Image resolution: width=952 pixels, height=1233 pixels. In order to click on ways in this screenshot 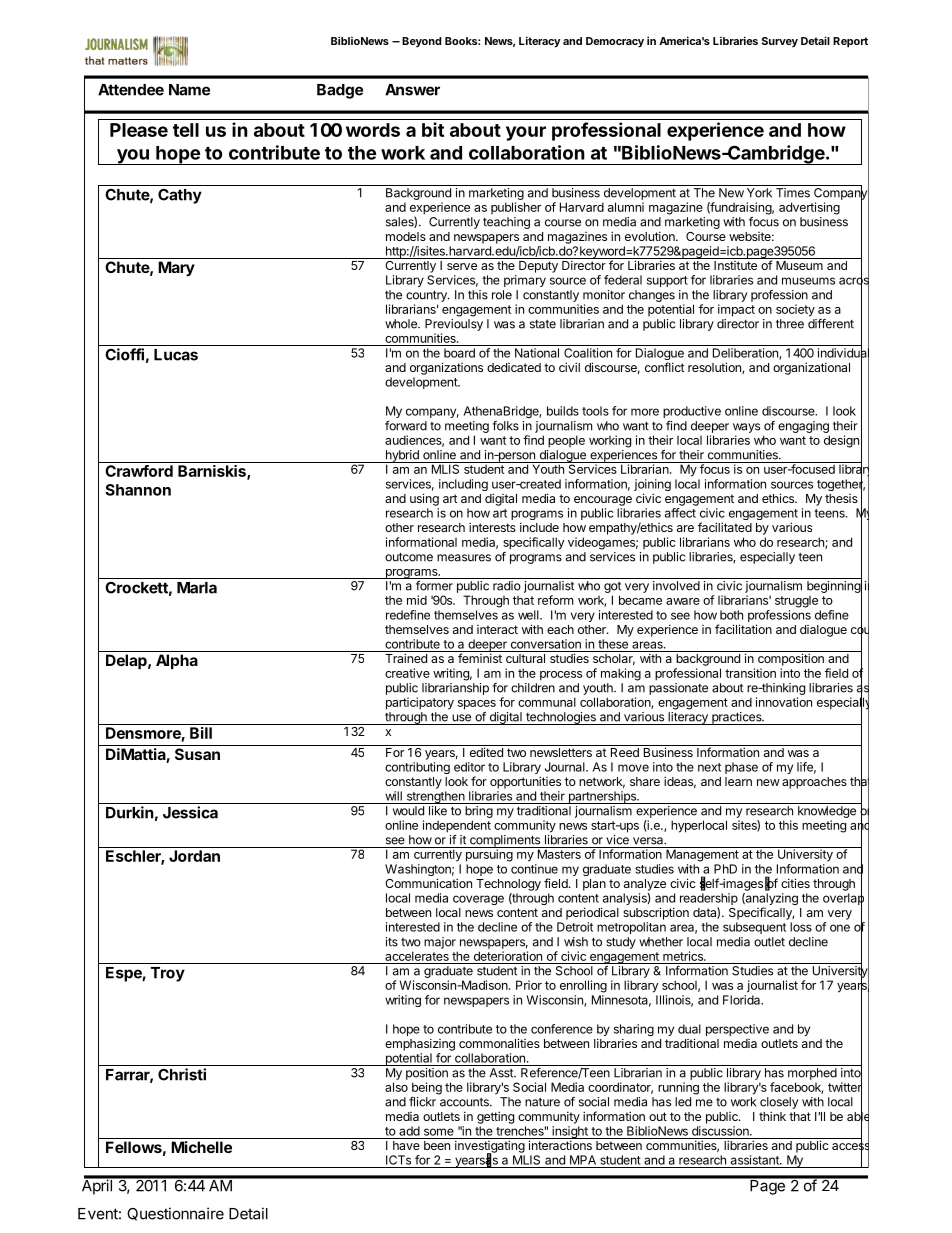, I will do `click(746, 428)`.
